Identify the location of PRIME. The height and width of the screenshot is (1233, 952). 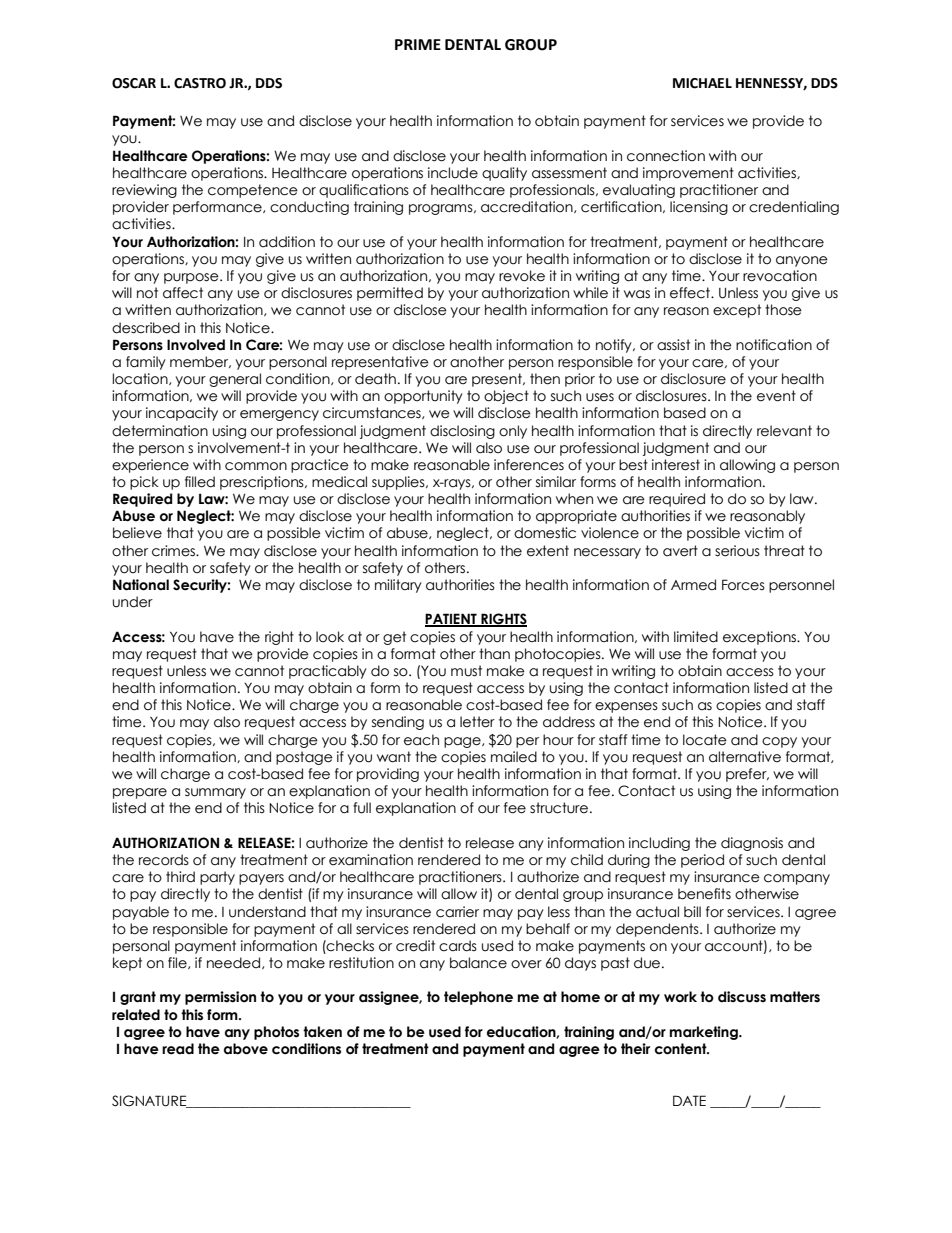
(418, 44).
